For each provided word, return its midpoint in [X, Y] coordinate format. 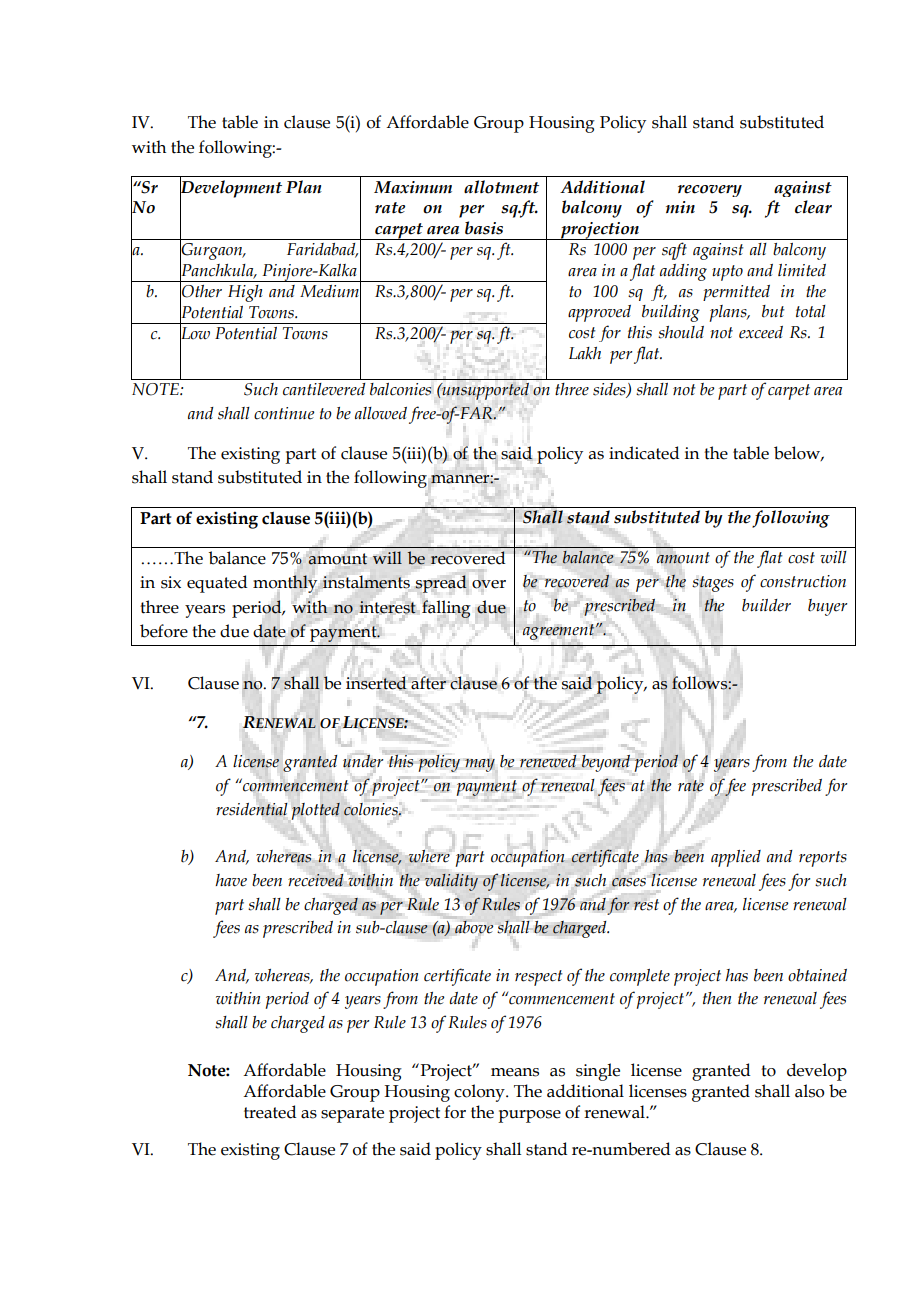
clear [813, 207]
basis [484, 228]
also [809, 1091]
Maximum [413, 187]
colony [480, 1093]
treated [270, 1112]
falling [446, 609]
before [164, 631]
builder [766, 605]
